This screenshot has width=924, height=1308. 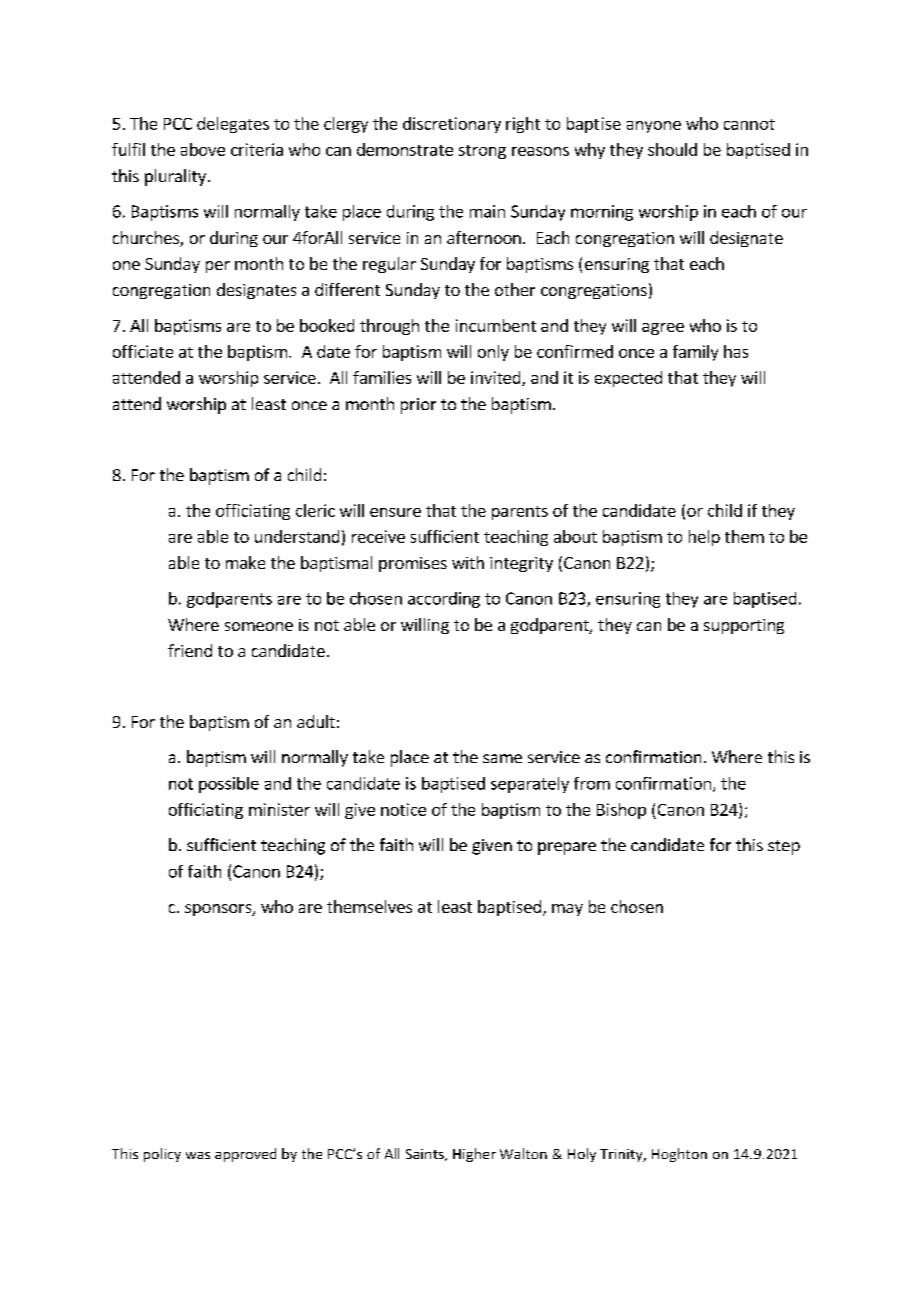 What do you see at coordinates (418, 406) in the screenshot?
I see `prior` at bounding box center [418, 406].
